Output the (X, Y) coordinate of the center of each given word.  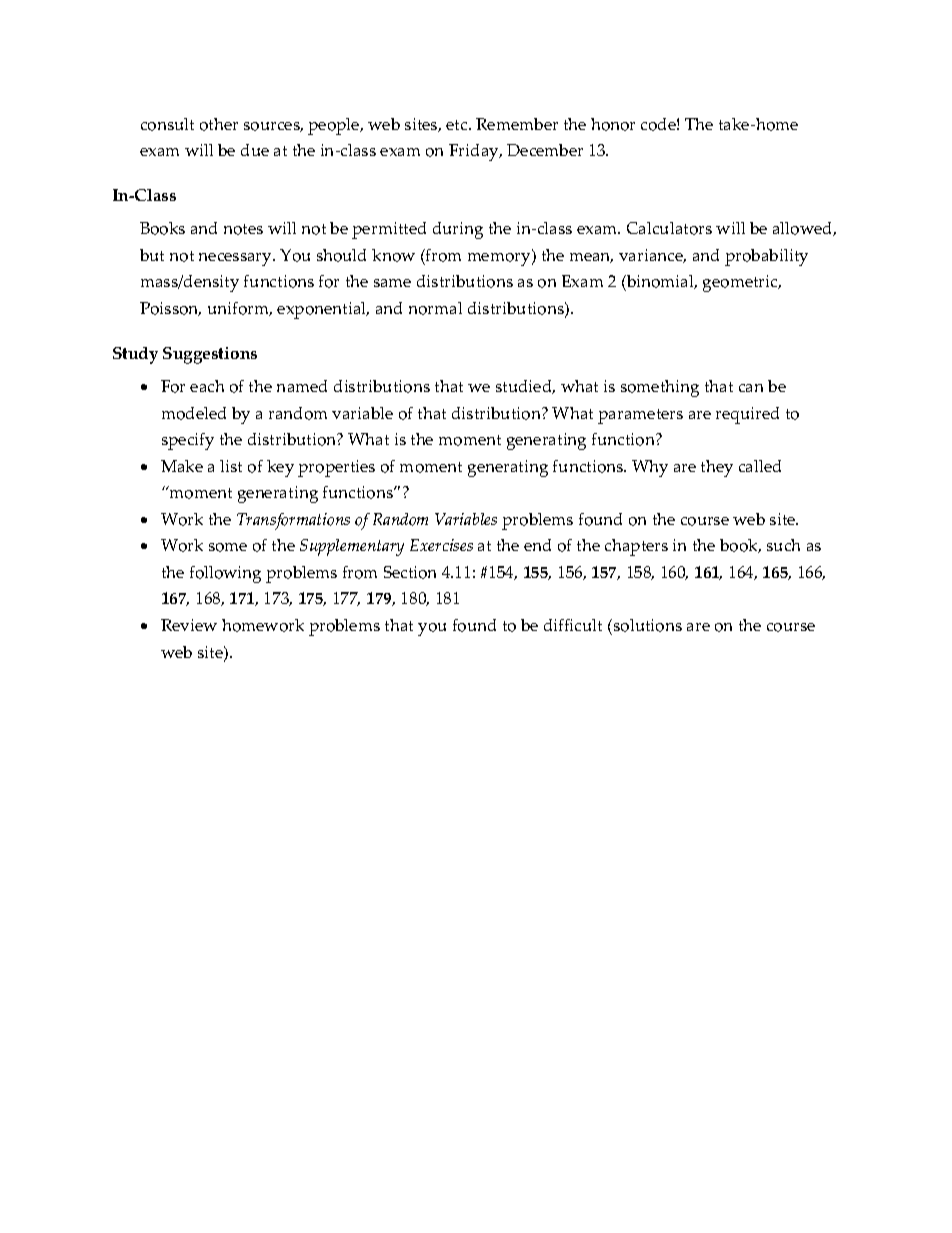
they (717, 468)
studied (525, 387)
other (219, 124)
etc (458, 125)
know (393, 255)
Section (410, 572)
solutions (648, 625)
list (231, 466)
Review (189, 625)
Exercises (441, 545)
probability (766, 257)
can (751, 388)
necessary (236, 259)
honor (613, 124)
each (207, 386)
